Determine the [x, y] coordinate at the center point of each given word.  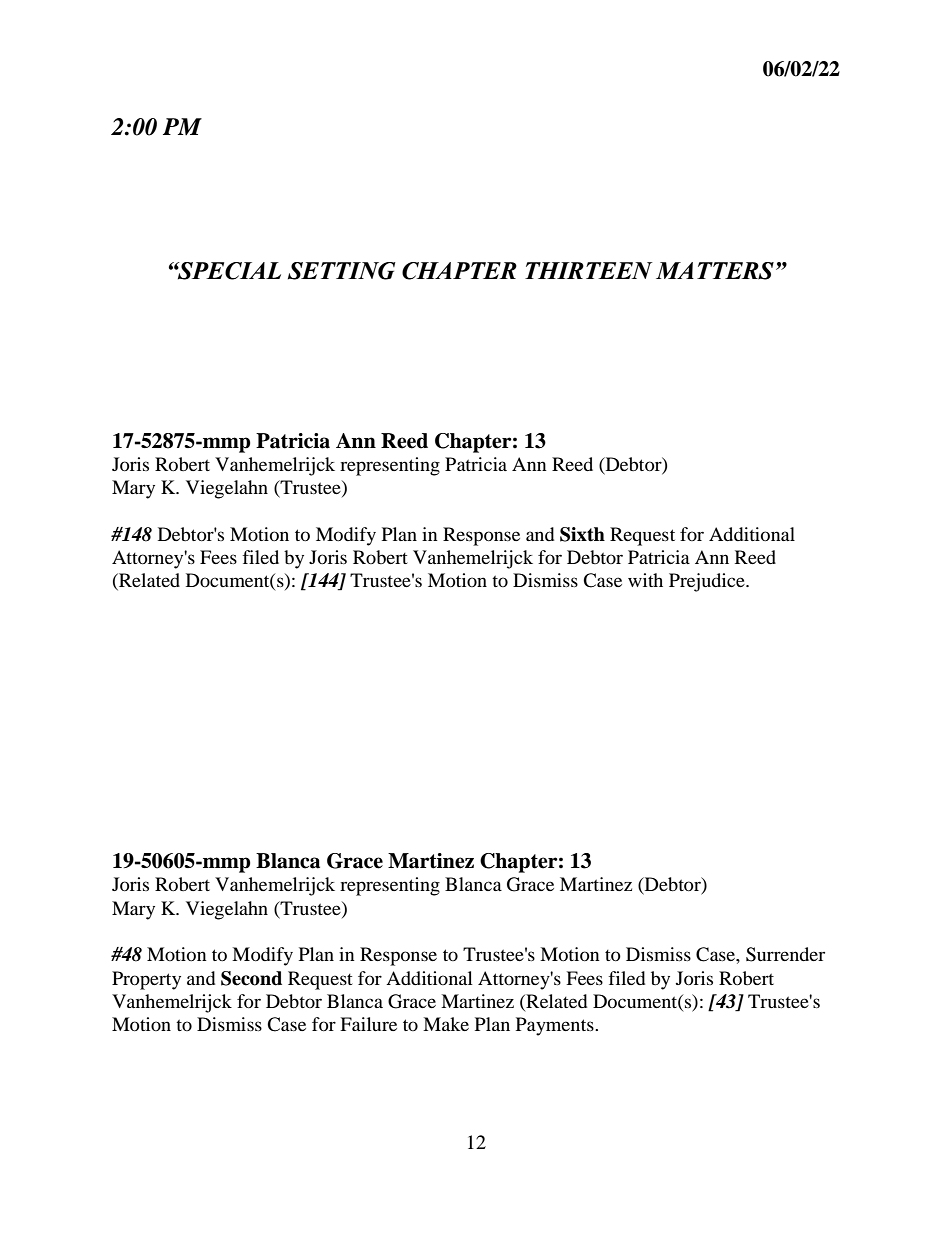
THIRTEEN [589, 270]
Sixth [582, 534]
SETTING [342, 271]
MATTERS [715, 271]
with [645, 580]
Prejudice [708, 582]
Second [251, 978]
